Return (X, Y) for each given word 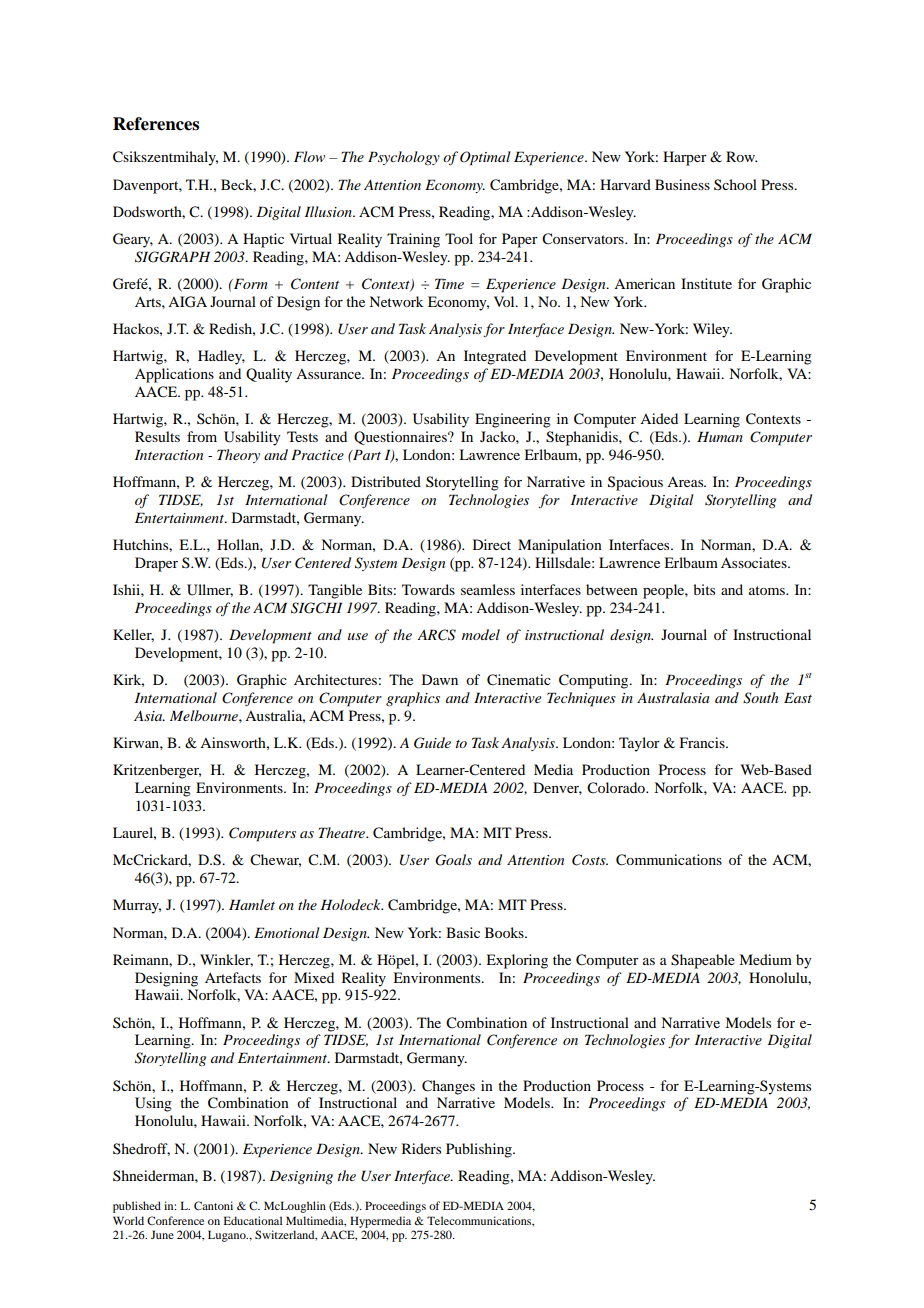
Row (741, 156)
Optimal (485, 158)
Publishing (480, 1150)
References (156, 124)
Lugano (228, 1236)
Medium (765, 959)
